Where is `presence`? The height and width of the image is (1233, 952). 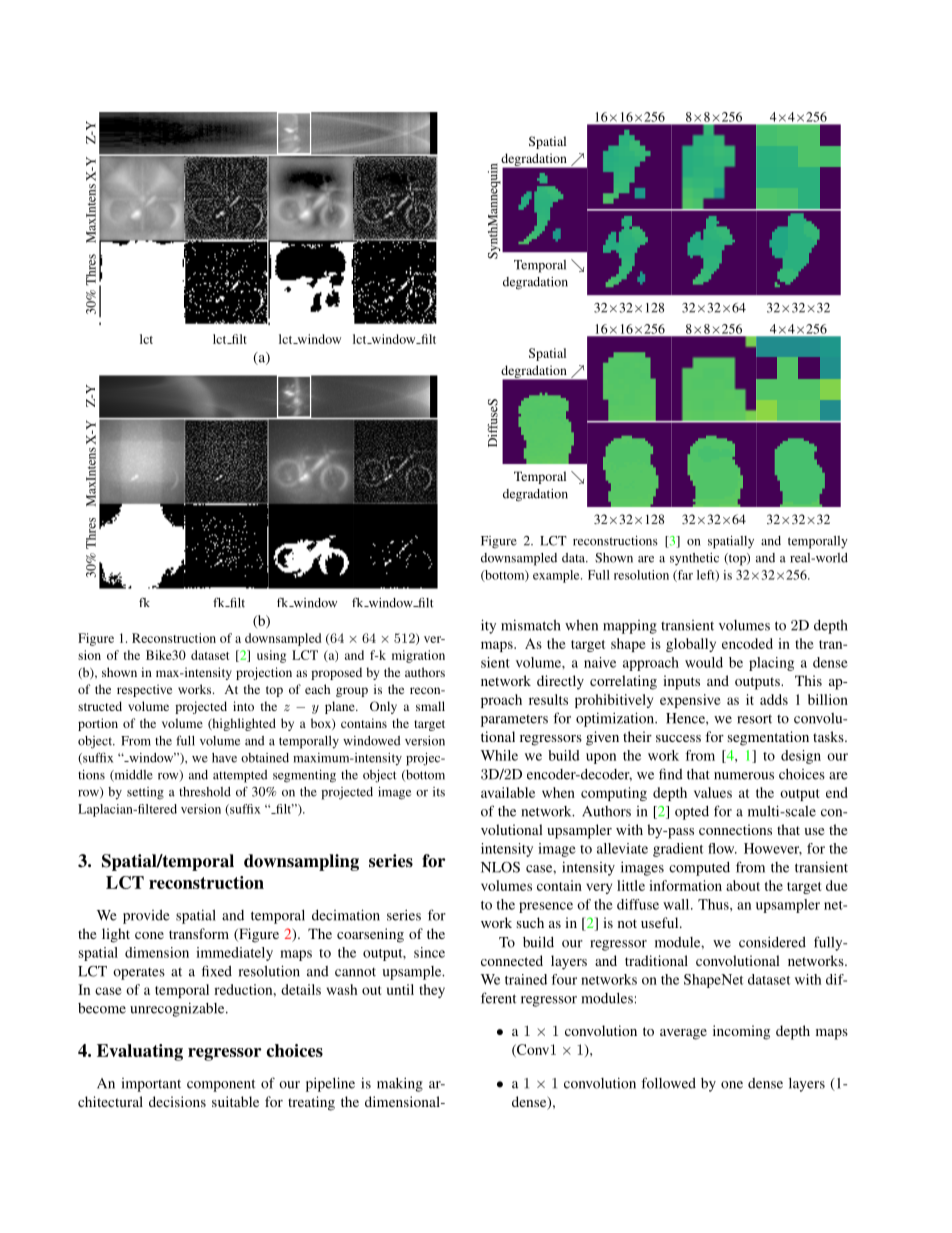 presence is located at coordinates (546, 907).
